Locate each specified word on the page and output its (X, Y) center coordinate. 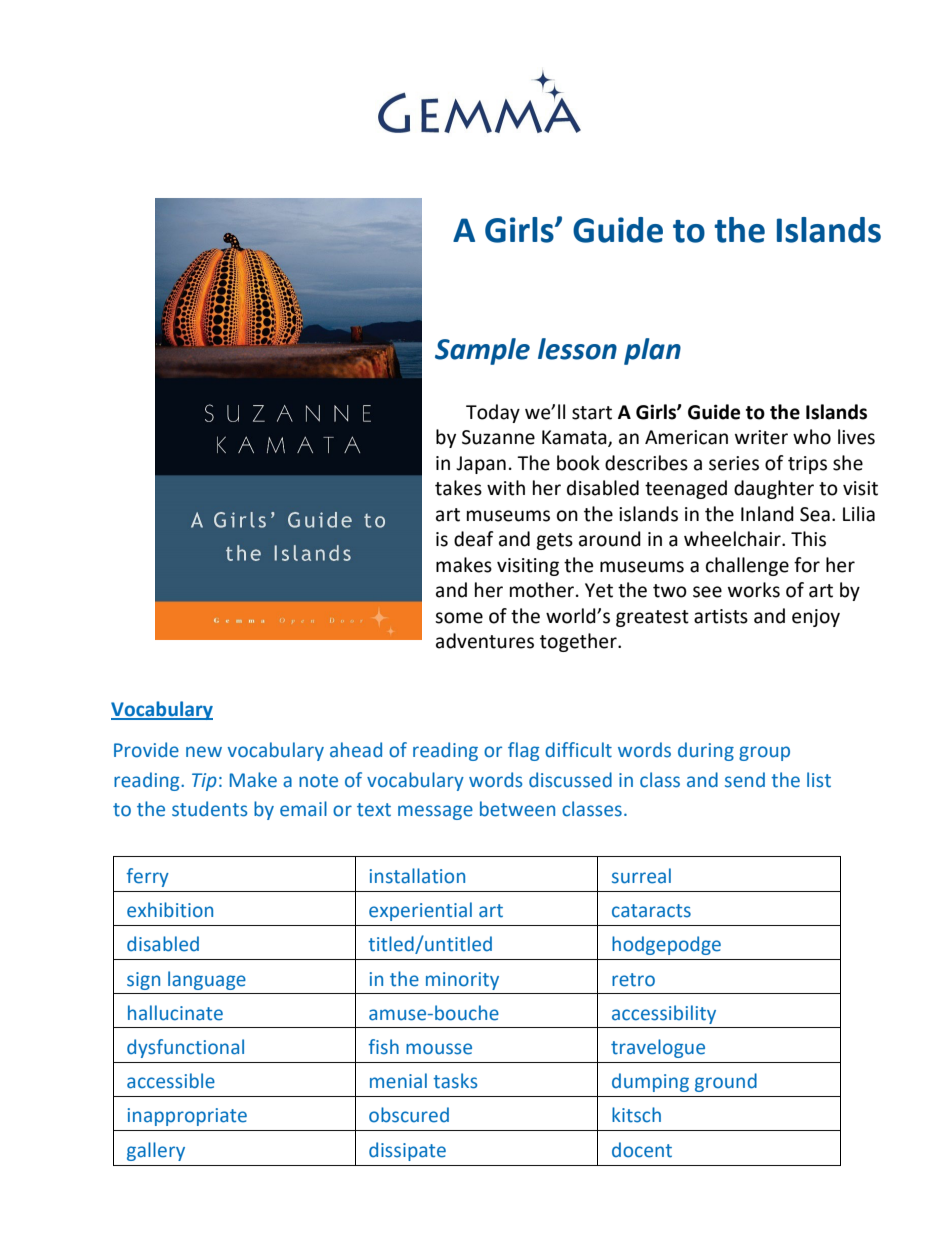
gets (554, 541)
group (764, 753)
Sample (482, 351)
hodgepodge (666, 945)
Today (493, 413)
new (204, 752)
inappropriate (187, 1117)
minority (462, 981)
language (207, 980)
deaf (474, 539)
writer (761, 437)
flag (523, 751)
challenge (747, 566)
